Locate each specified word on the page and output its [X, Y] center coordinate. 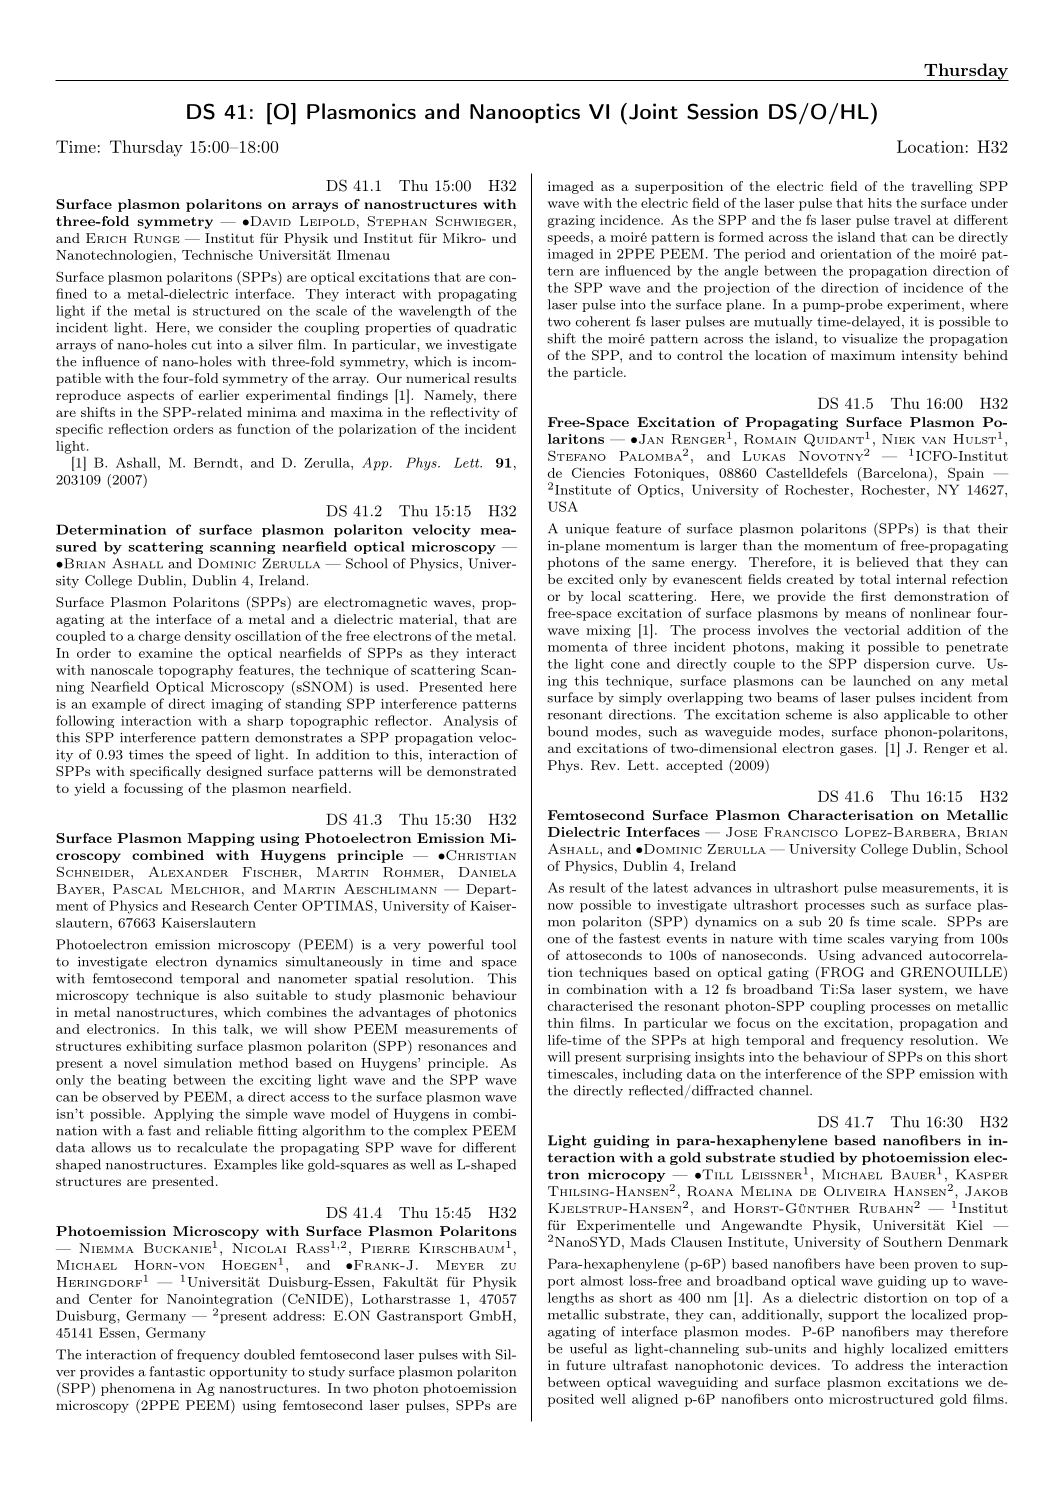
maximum [863, 355]
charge [159, 637]
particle [599, 373]
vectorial [872, 630]
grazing [571, 221]
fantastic [177, 1371]
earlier [219, 395]
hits [880, 203]
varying [914, 939]
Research [220, 905]
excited [591, 579]
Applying [184, 1114]
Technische [217, 255]
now [561, 906]
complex [440, 1131]
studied [807, 1157]
